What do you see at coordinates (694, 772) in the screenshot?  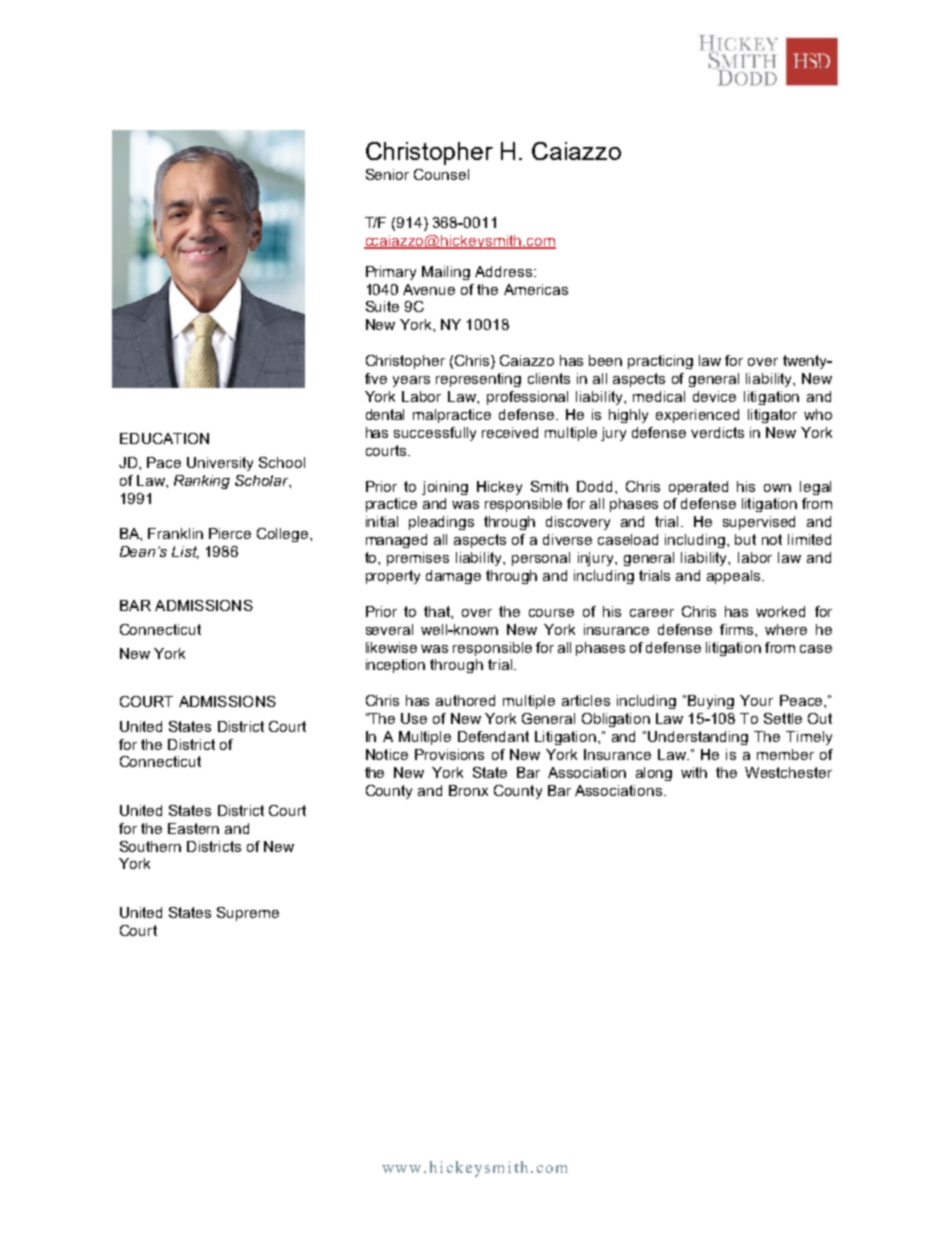 I see `with` at bounding box center [694, 772].
